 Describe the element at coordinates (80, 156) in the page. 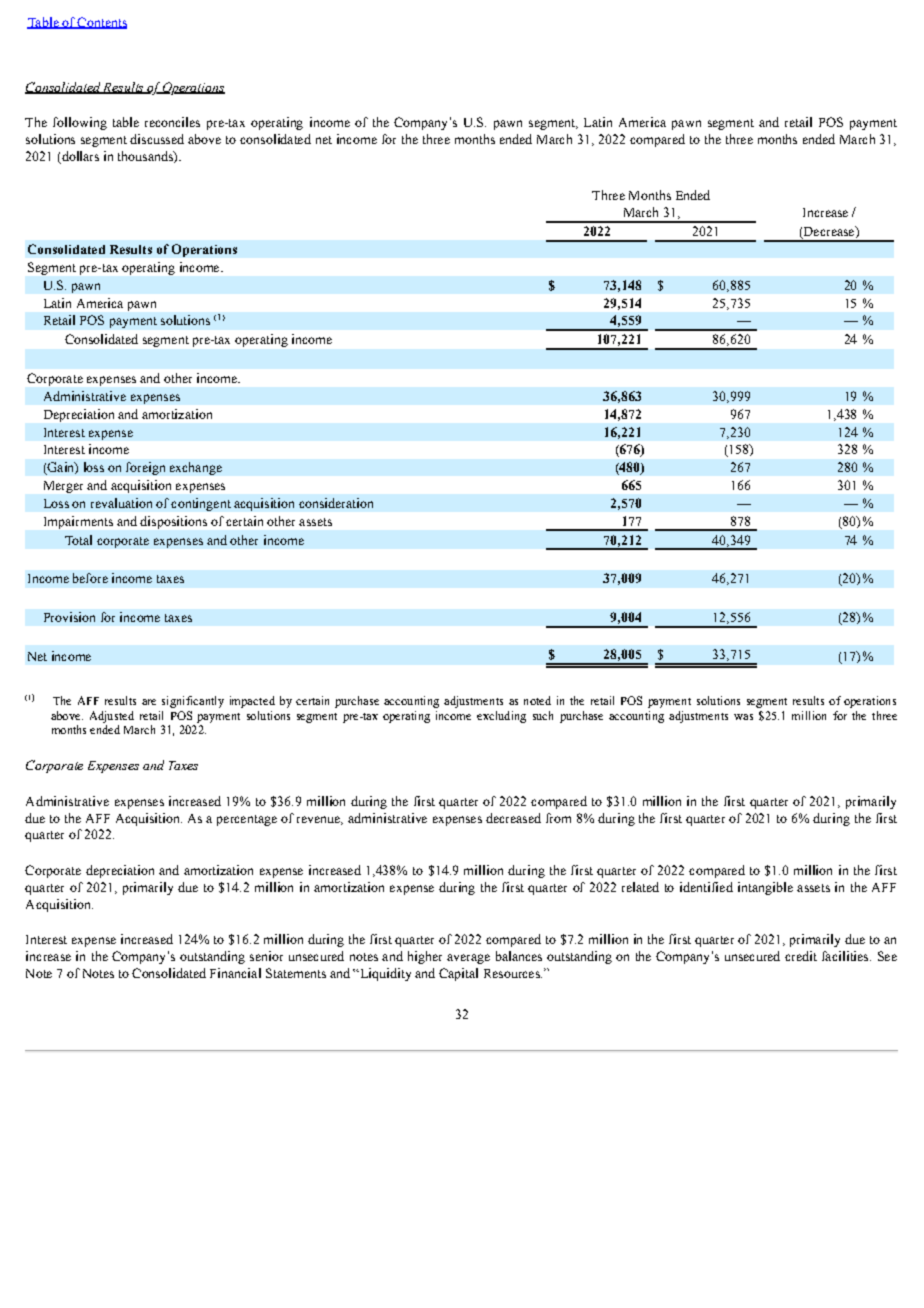

I see `dollars` at that location.
